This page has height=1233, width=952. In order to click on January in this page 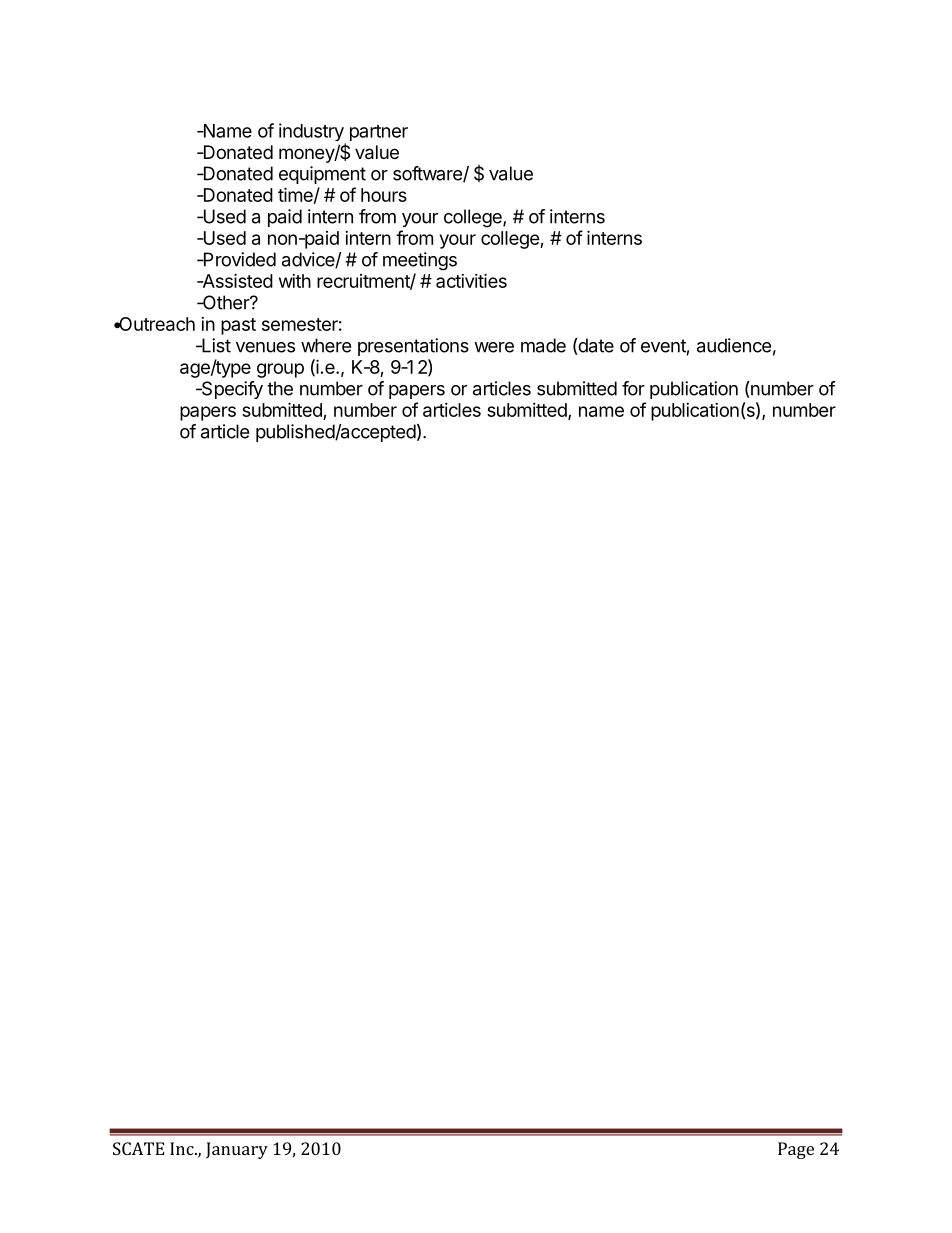, I will do `click(237, 1150)`.
